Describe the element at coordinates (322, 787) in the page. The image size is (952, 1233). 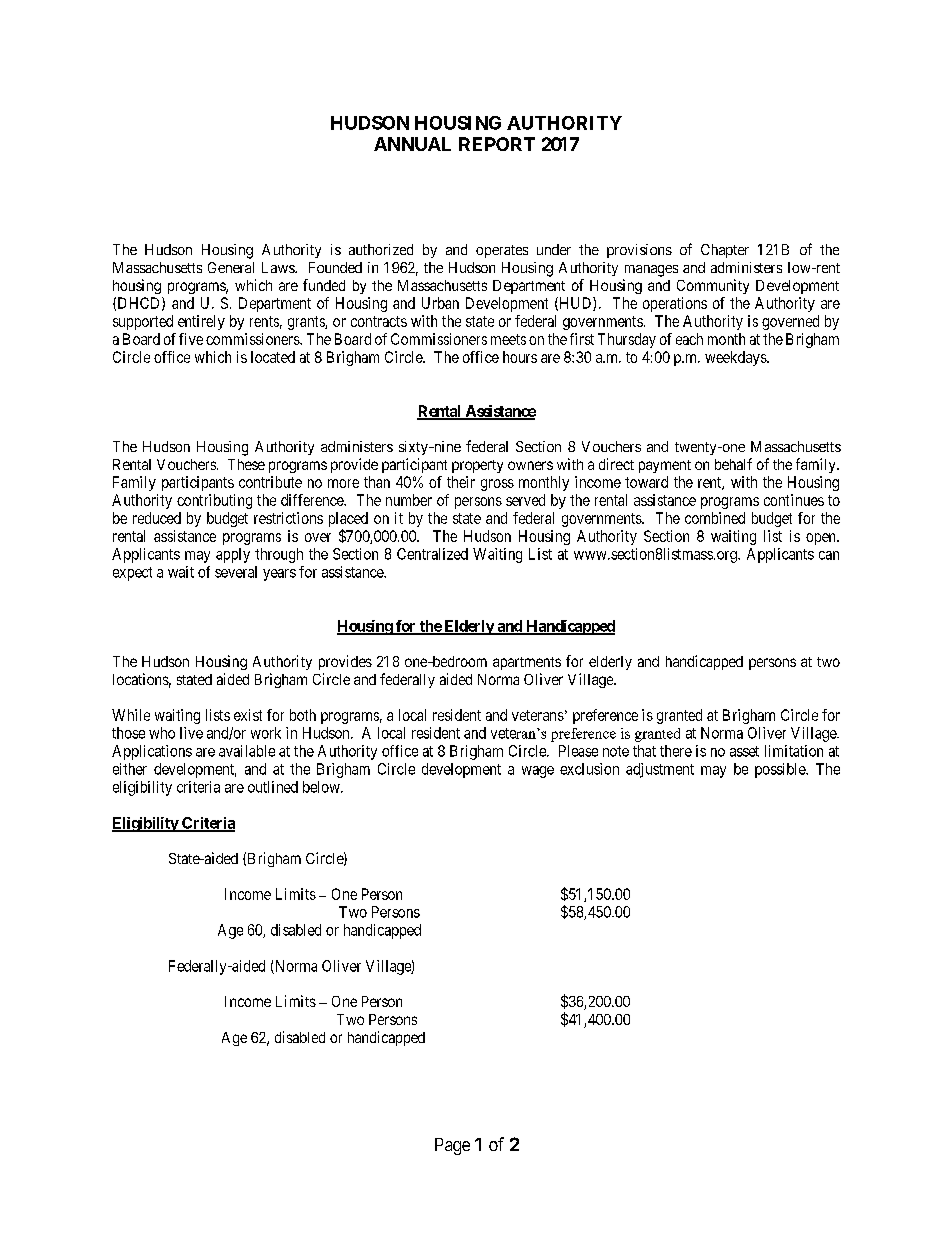
I see `below` at that location.
